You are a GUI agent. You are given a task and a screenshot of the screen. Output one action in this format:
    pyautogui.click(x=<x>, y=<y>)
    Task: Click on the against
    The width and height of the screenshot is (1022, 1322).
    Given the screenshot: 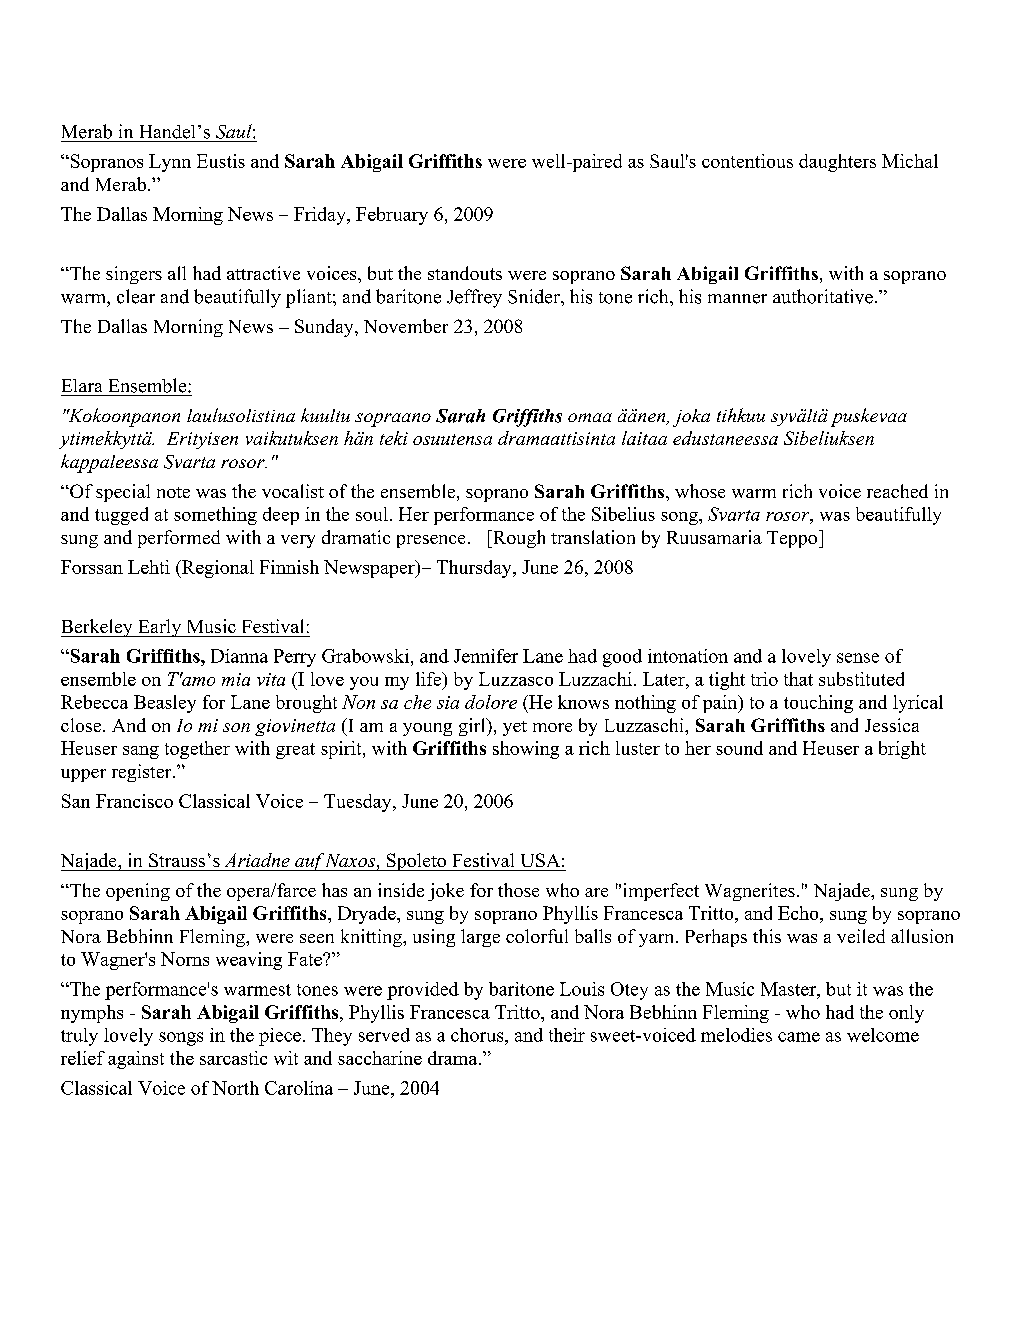 What is the action you would take?
    pyautogui.click(x=136, y=1060)
